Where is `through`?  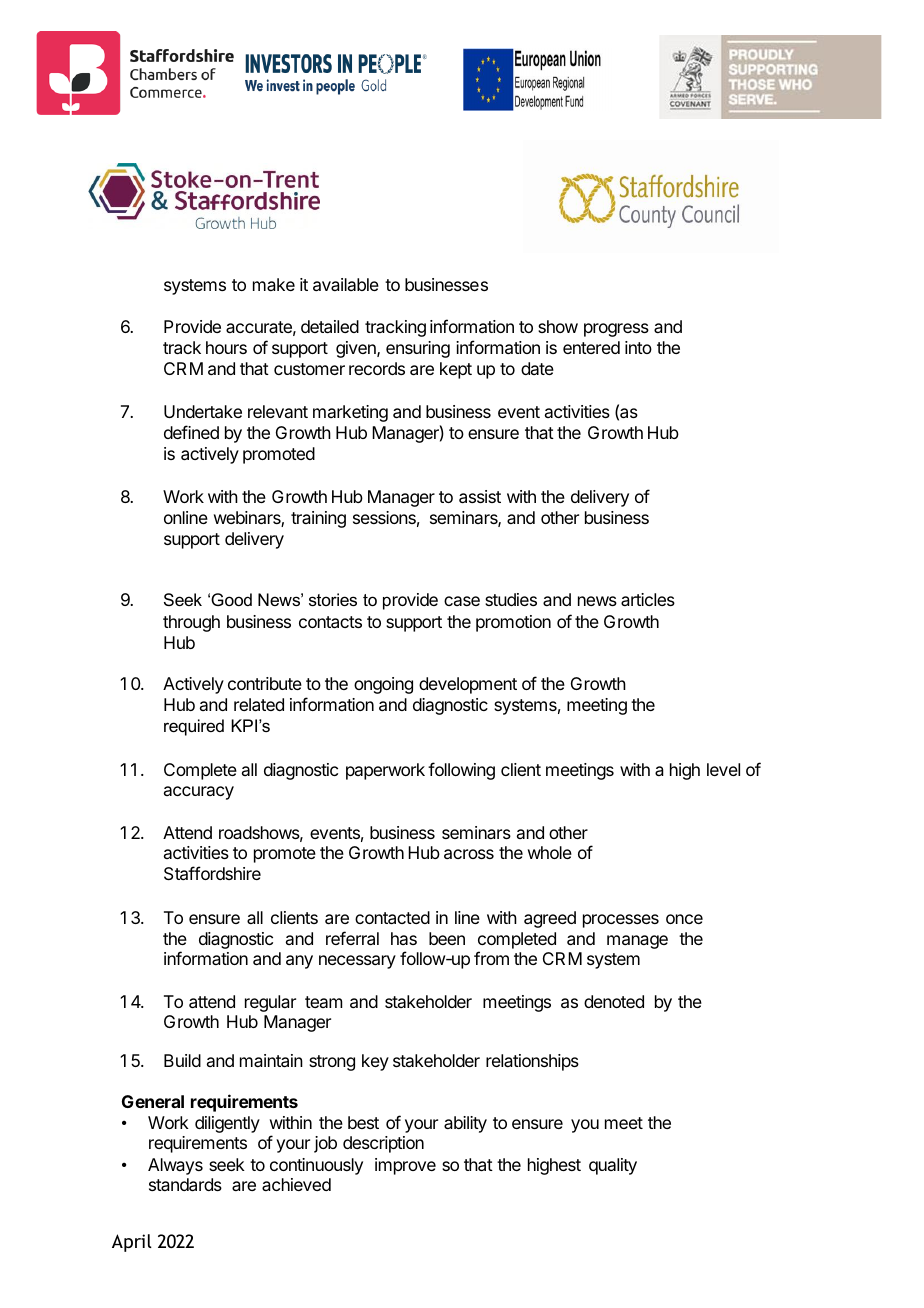 through is located at coordinates (191, 623).
